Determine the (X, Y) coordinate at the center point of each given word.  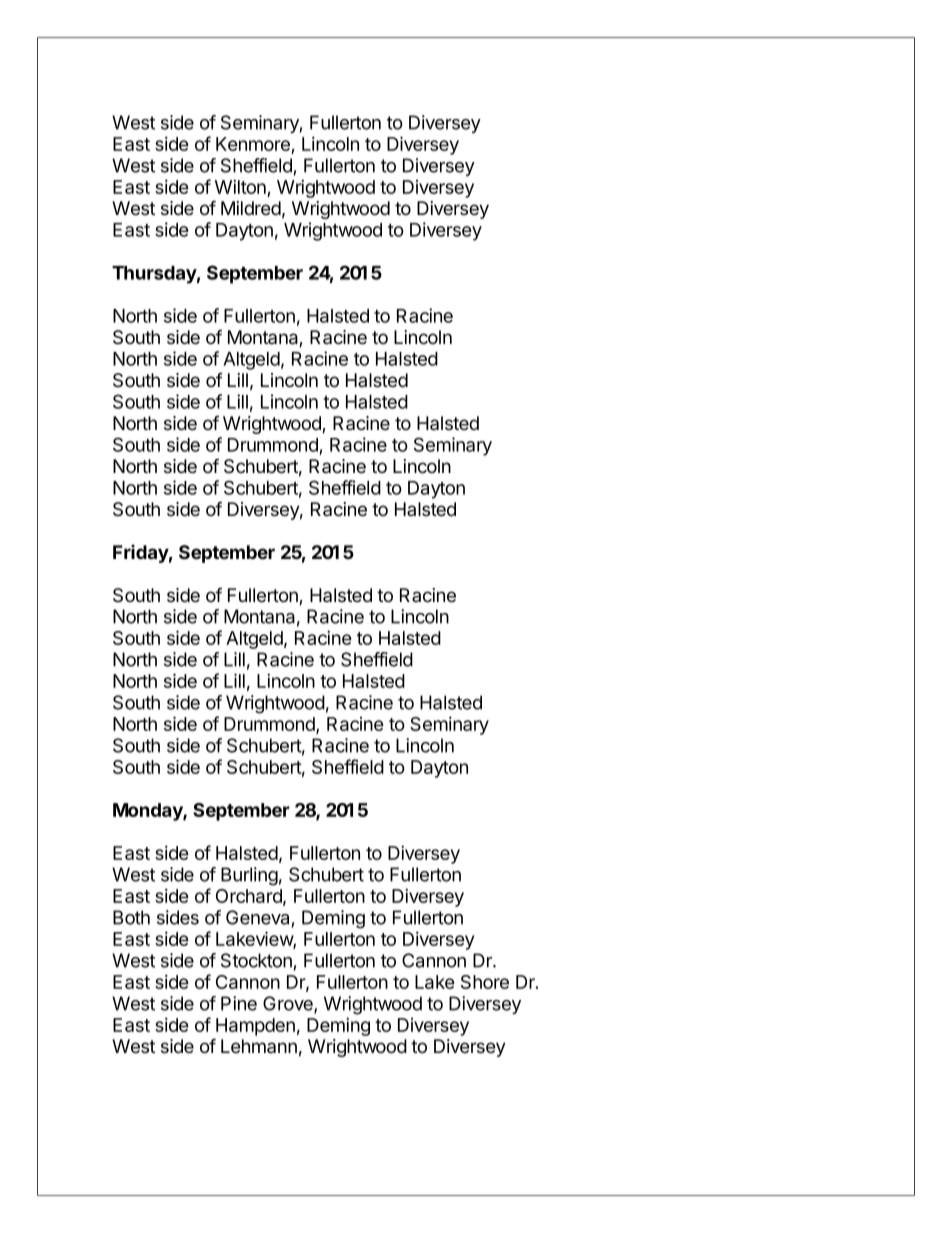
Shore (485, 982)
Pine (239, 1003)
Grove (289, 1004)
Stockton (256, 960)
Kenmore (254, 145)
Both (131, 917)
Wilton (240, 186)
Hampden (255, 1027)
